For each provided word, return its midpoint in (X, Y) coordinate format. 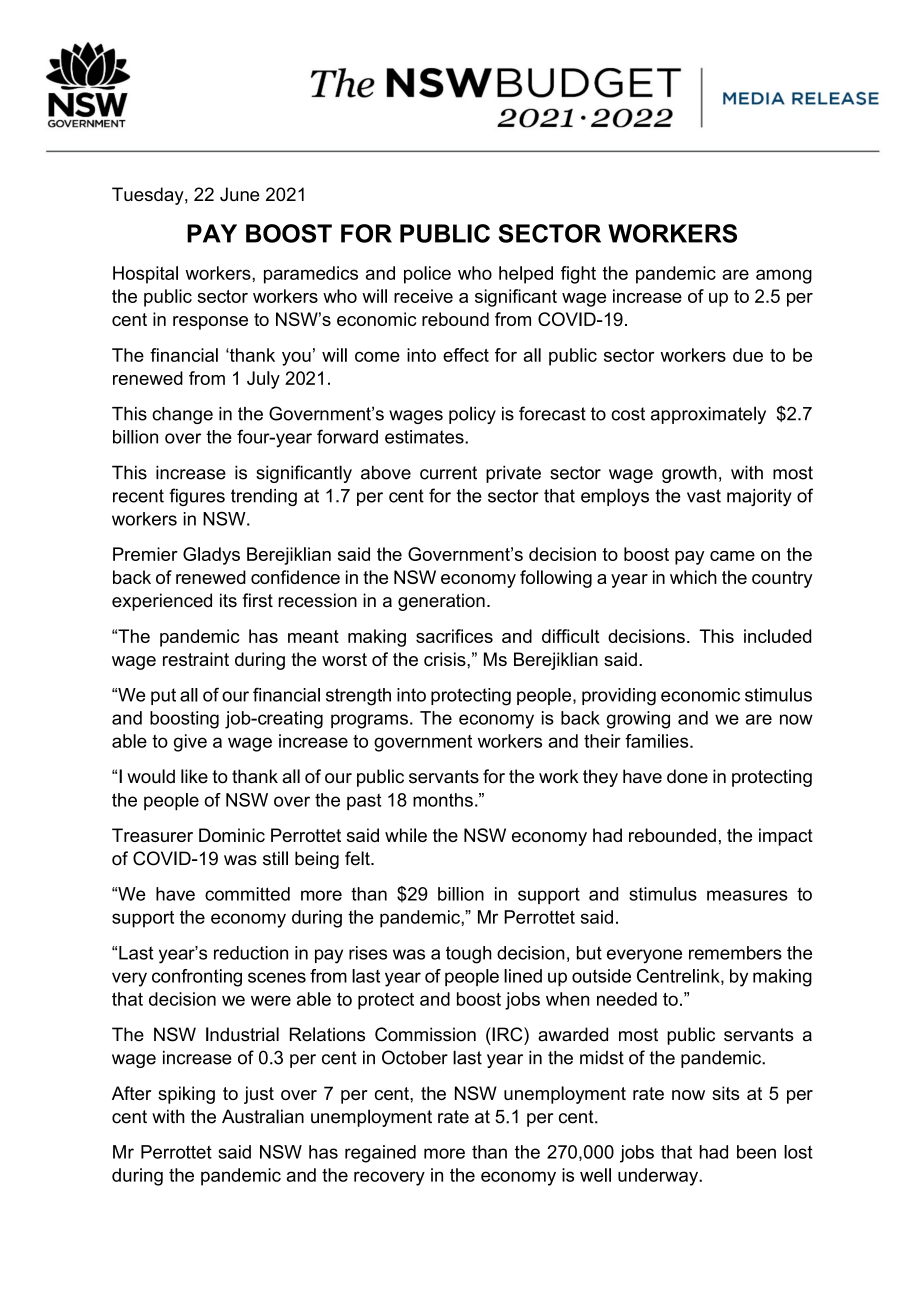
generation (441, 602)
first (258, 600)
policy (472, 415)
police (427, 275)
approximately (708, 415)
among (784, 276)
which (693, 577)
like (194, 776)
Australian (263, 1116)
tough (469, 955)
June (239, 194)
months (443, 800)
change (182, 415)
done (687, 776)
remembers (735, 953)
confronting (197, 978)
